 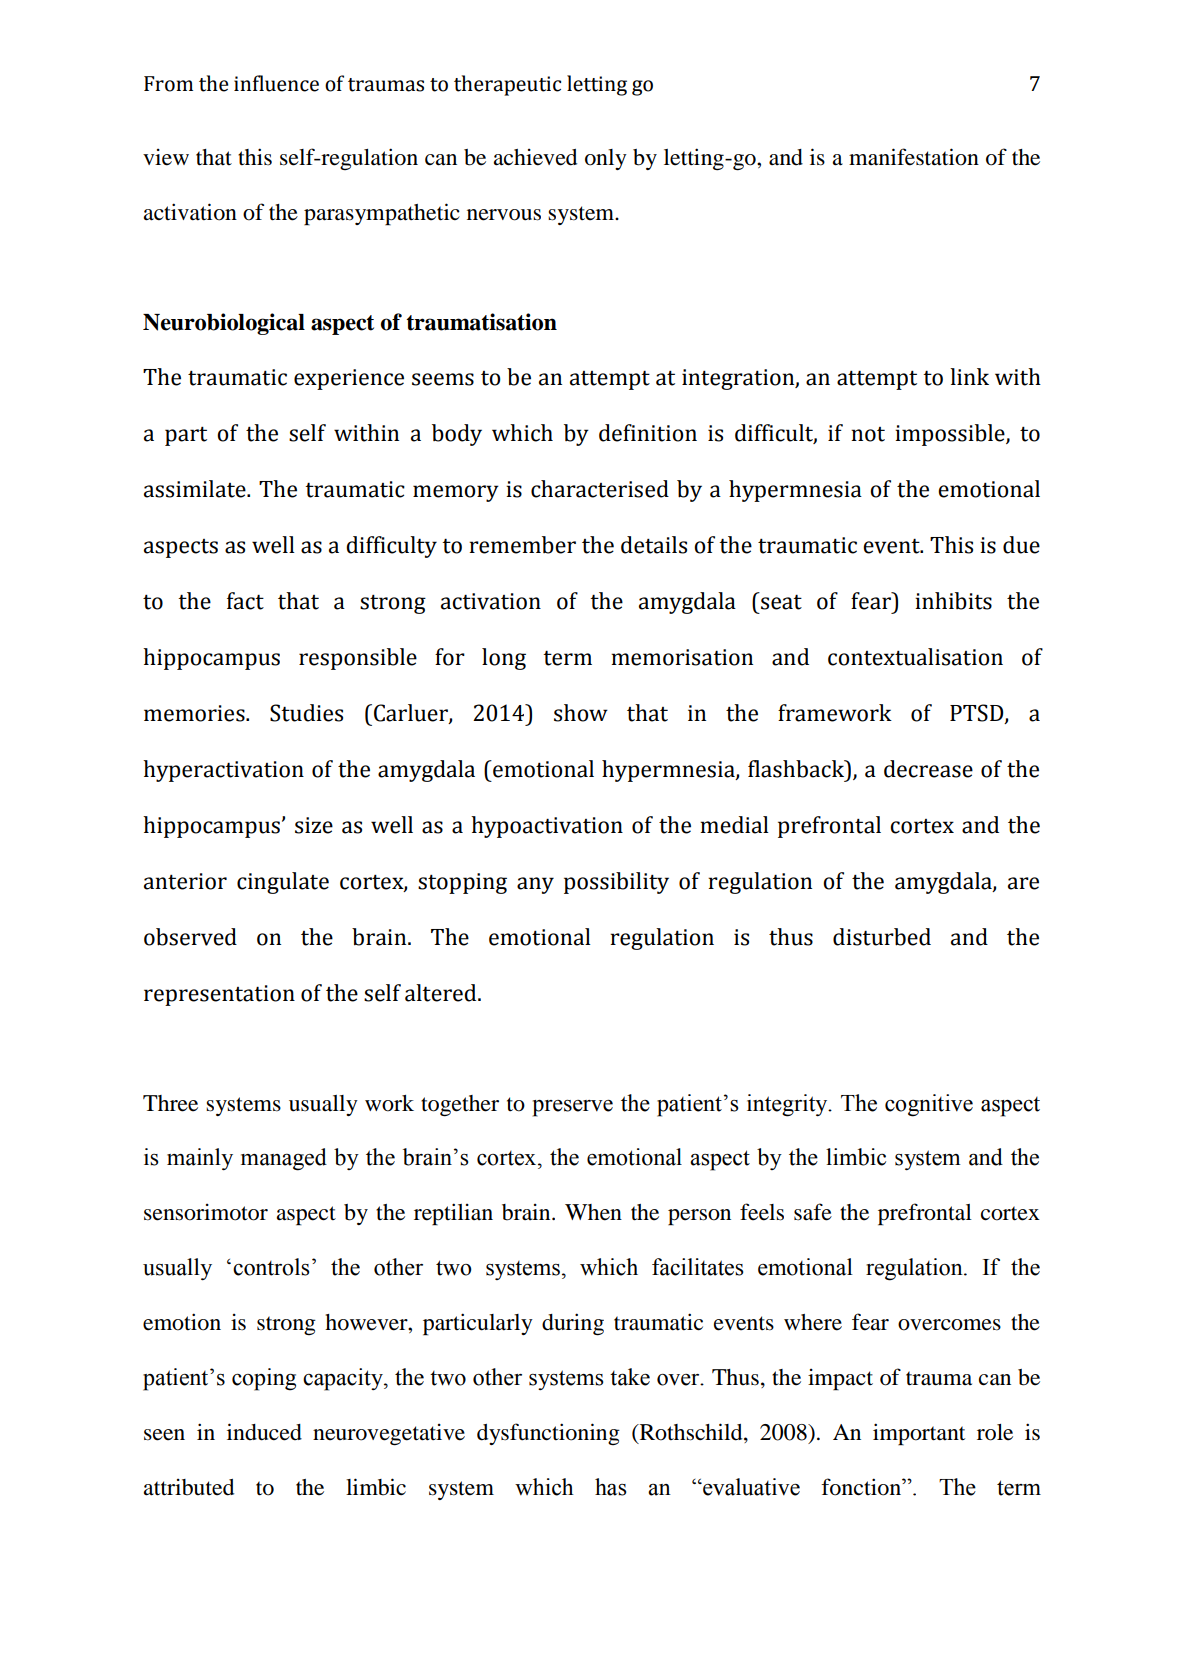 What do you see at coordinates (264, 1432) in the page?
I see `induced` at bounding box center [264, 1432].
